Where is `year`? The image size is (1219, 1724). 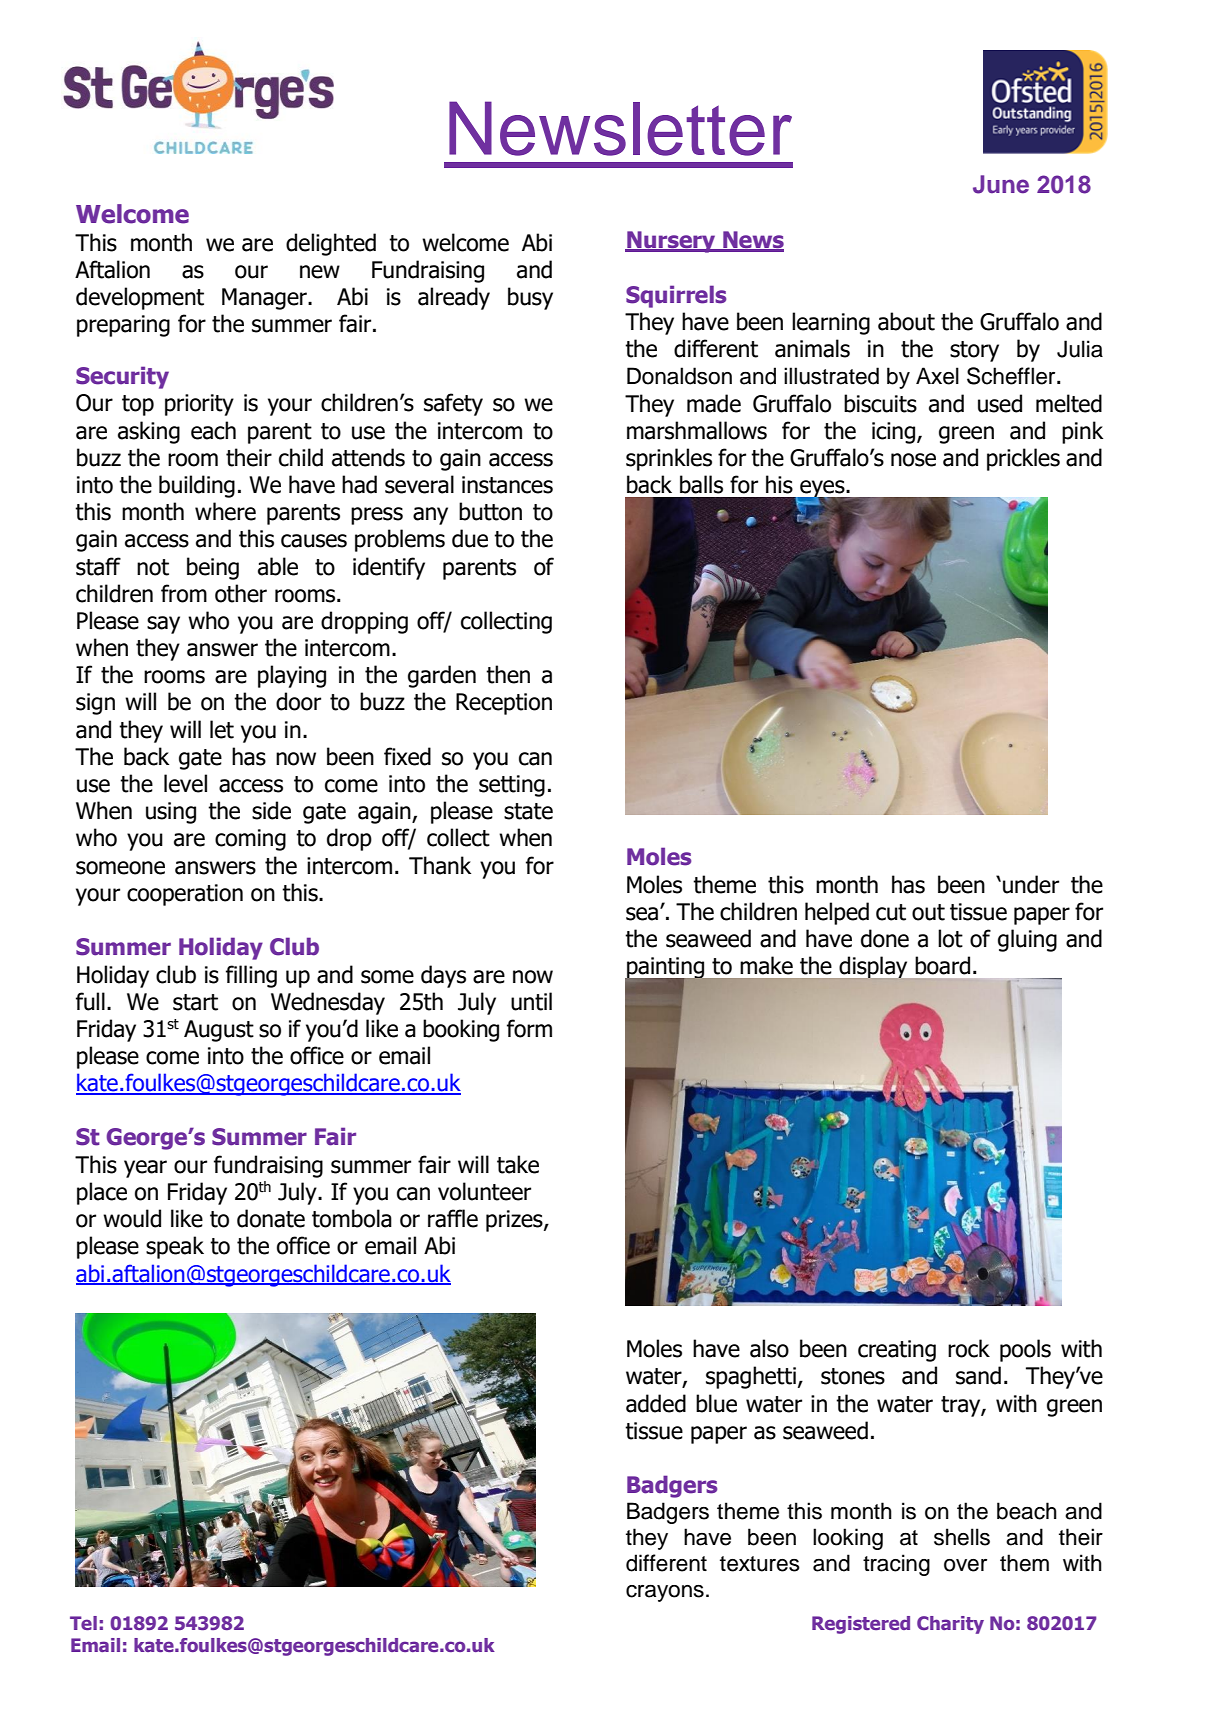 year is located at coordinates (145, 1169).
